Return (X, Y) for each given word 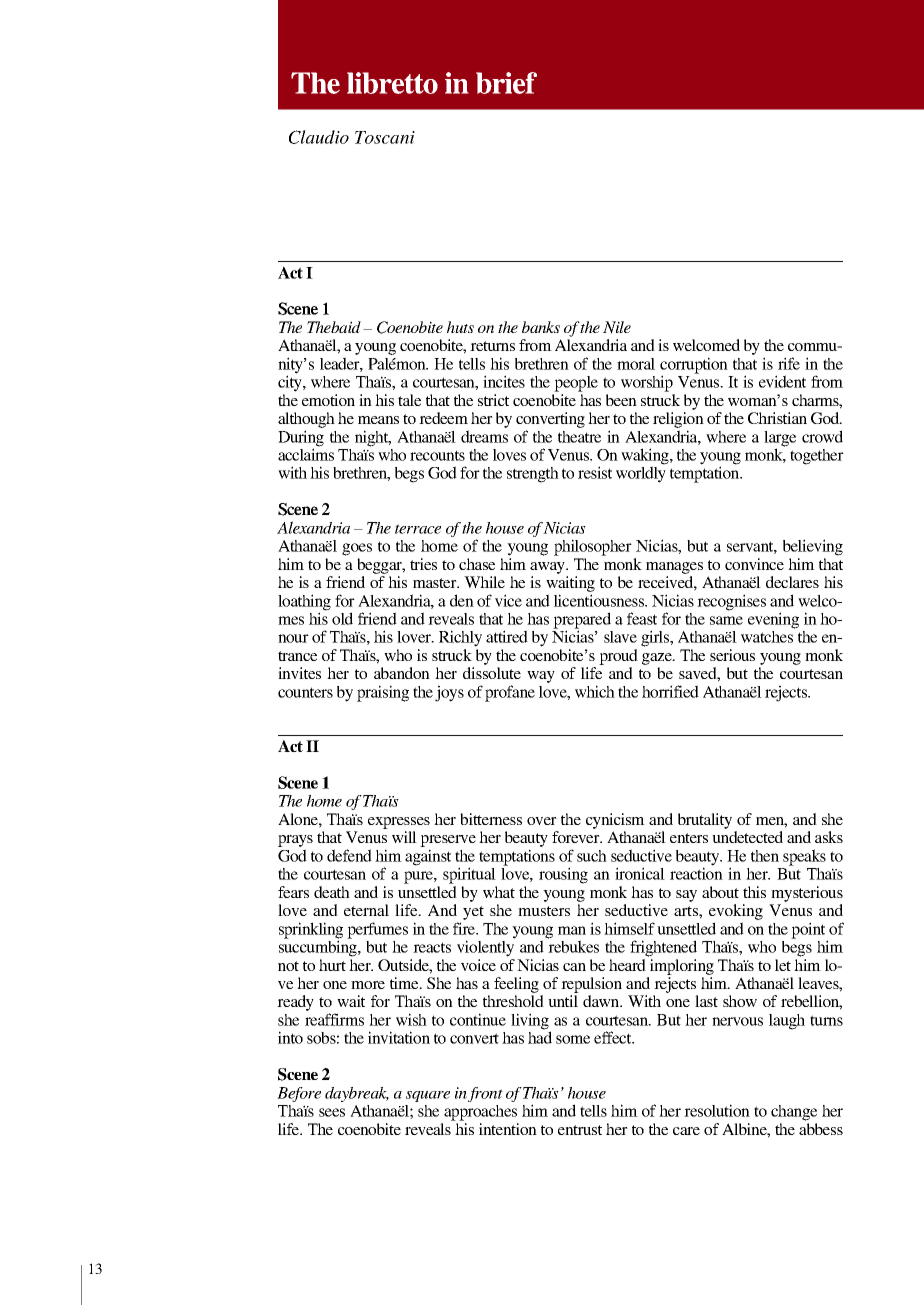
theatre (579, 437)
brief (506, 83)
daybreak (357, 1094)
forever (577, 837)
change (794, 1113)
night (373, 438)
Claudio (319, 137)
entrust (580, 1130)
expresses (399, 823)
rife (789, 363)
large (780, 439)
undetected (747, 837)
